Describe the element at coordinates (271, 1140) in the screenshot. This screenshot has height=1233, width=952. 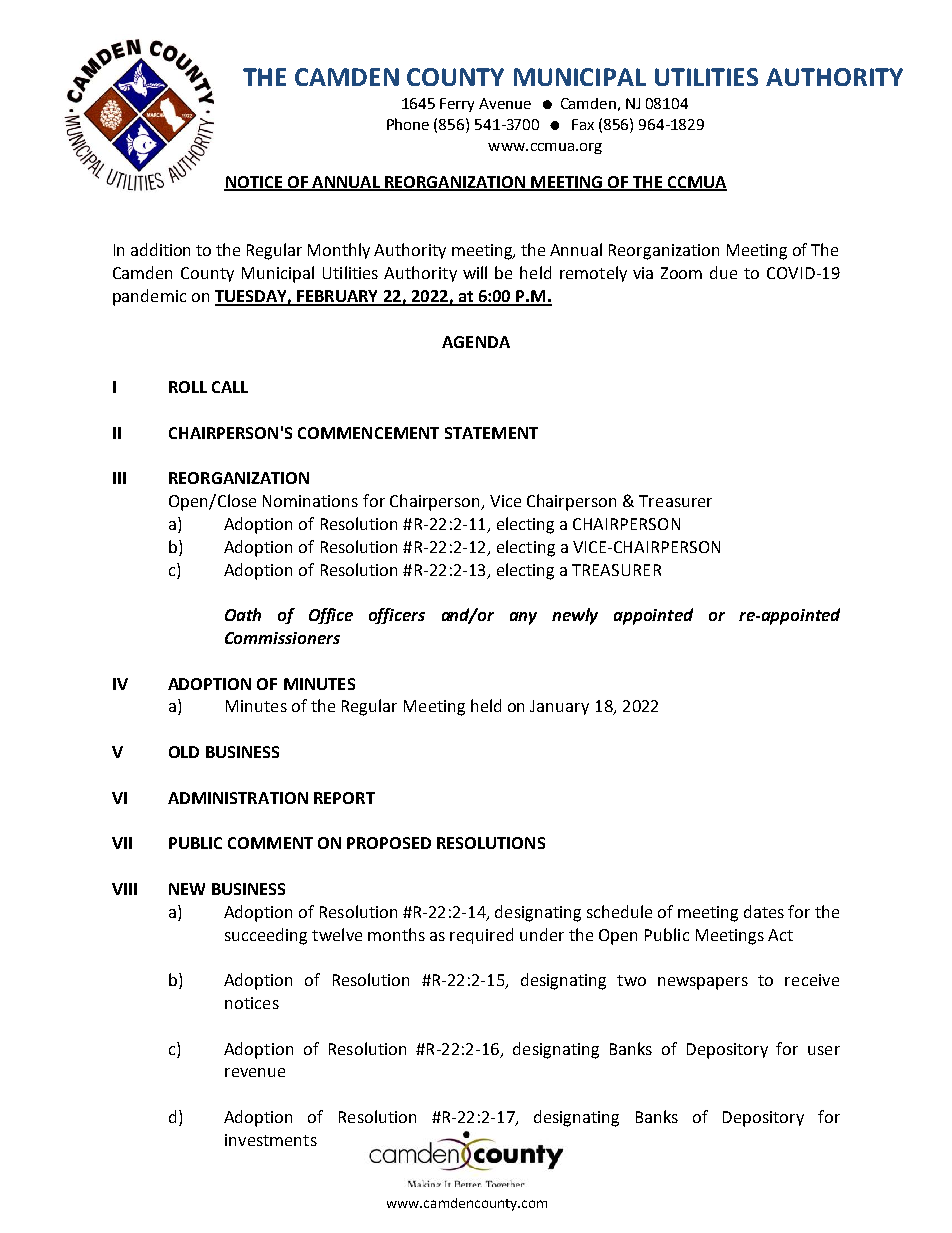
I see `investments` at that location.
